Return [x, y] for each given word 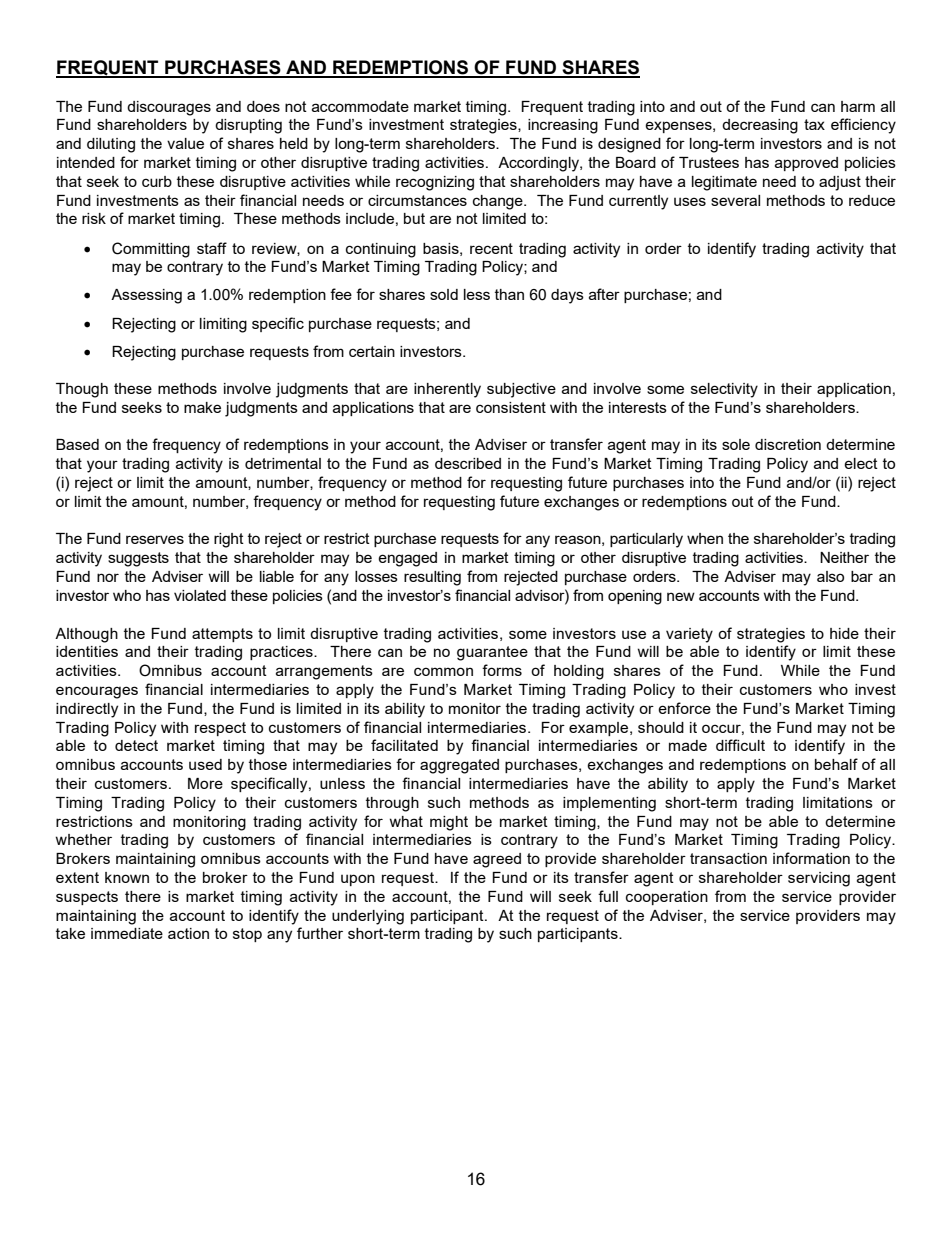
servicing [819, 879]
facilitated [404, 745]
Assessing [146, 296]
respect [220, 729]
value [185, 143]
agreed [497, 860]
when [705, 538]
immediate [127, 933]
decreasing [760, 126]
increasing [563, 126]
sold [444, 294]
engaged [407, 559]
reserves [155, 539]
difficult [740, 745]
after [604, 294]
